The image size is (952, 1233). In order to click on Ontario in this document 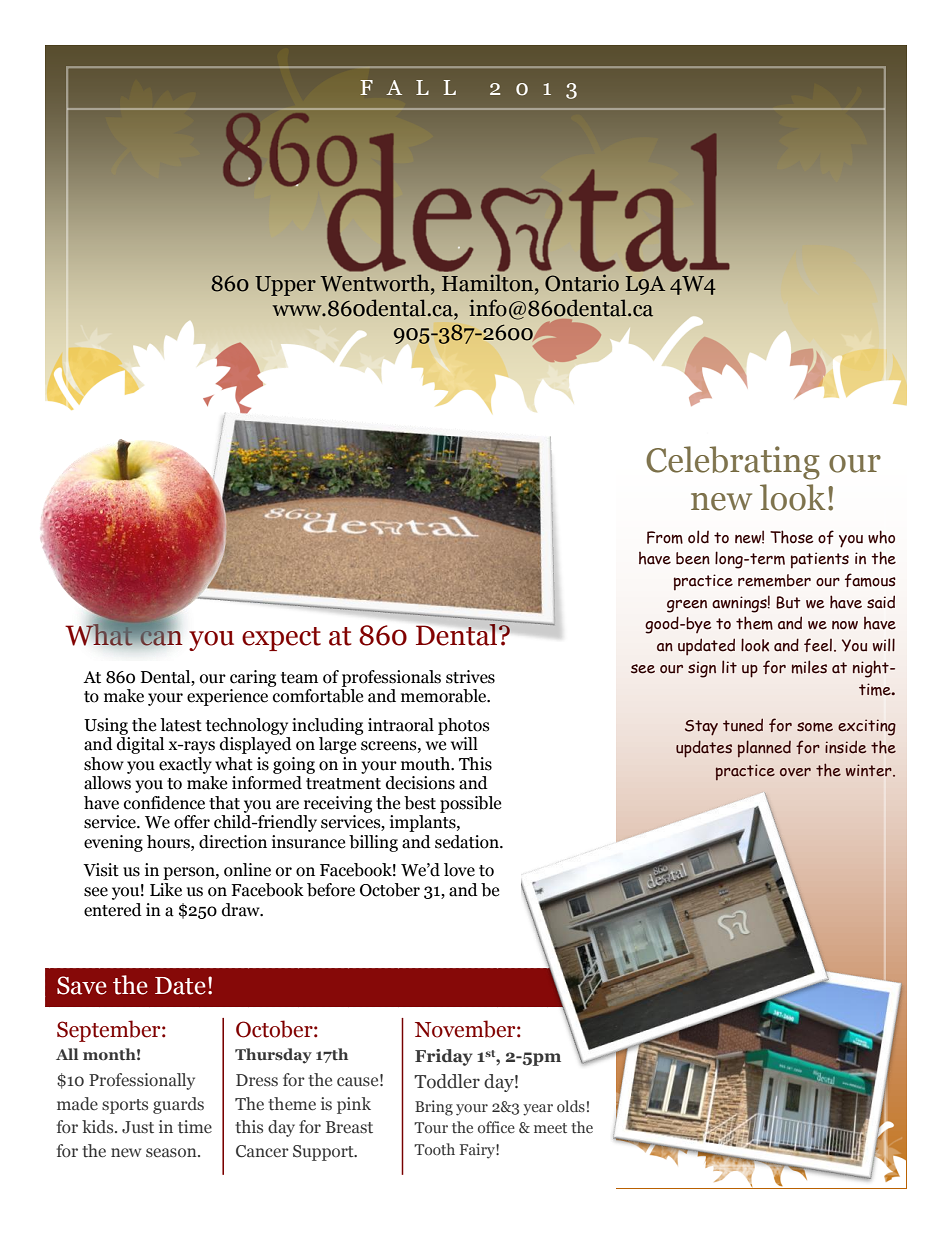, I will do `click(582, 283)`.
